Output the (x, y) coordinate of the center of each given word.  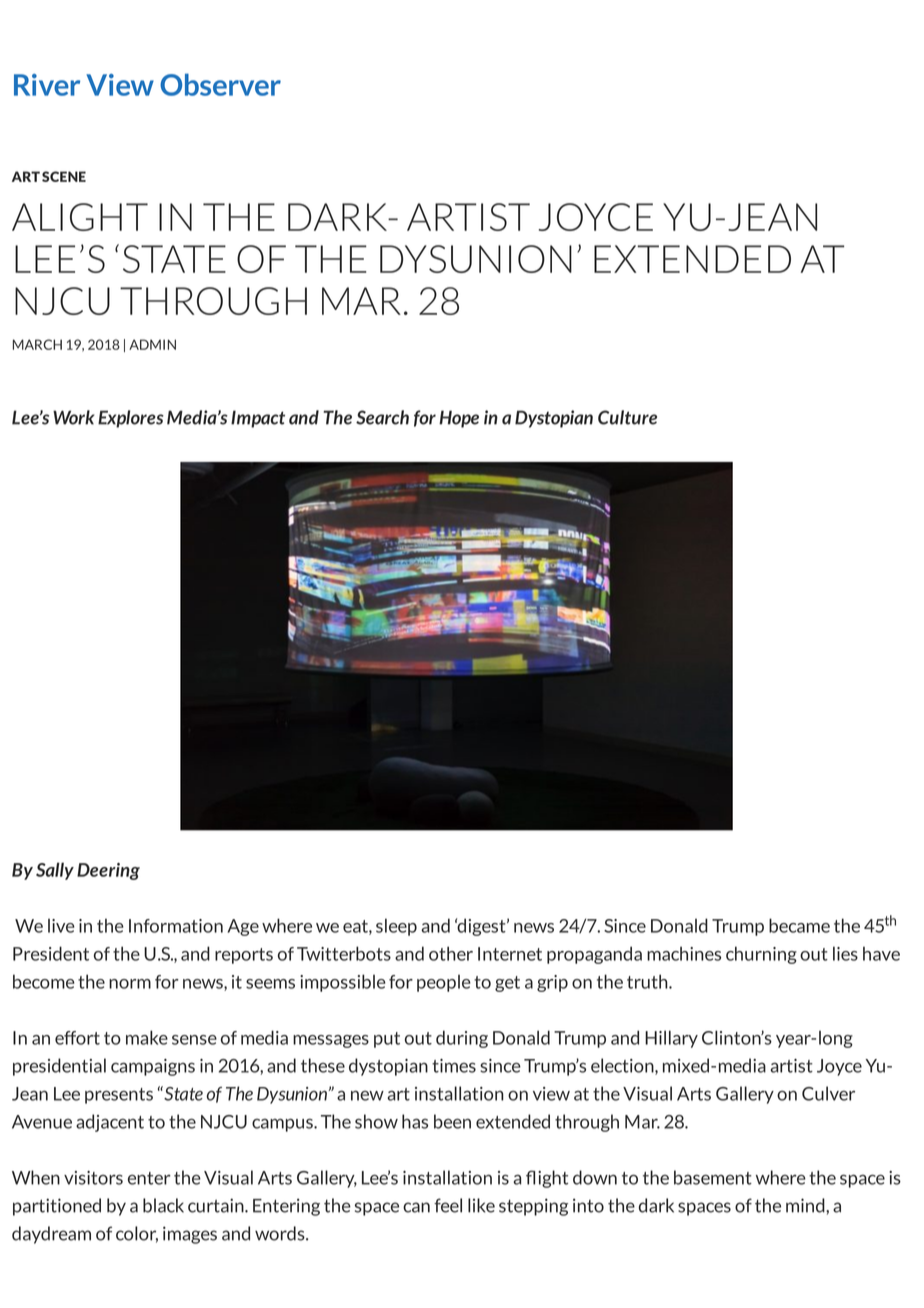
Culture (627, 417)
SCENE (64, 176)
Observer (220, 84)
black (163, 1205)
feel (448, 1205)
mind (806, 1205)
